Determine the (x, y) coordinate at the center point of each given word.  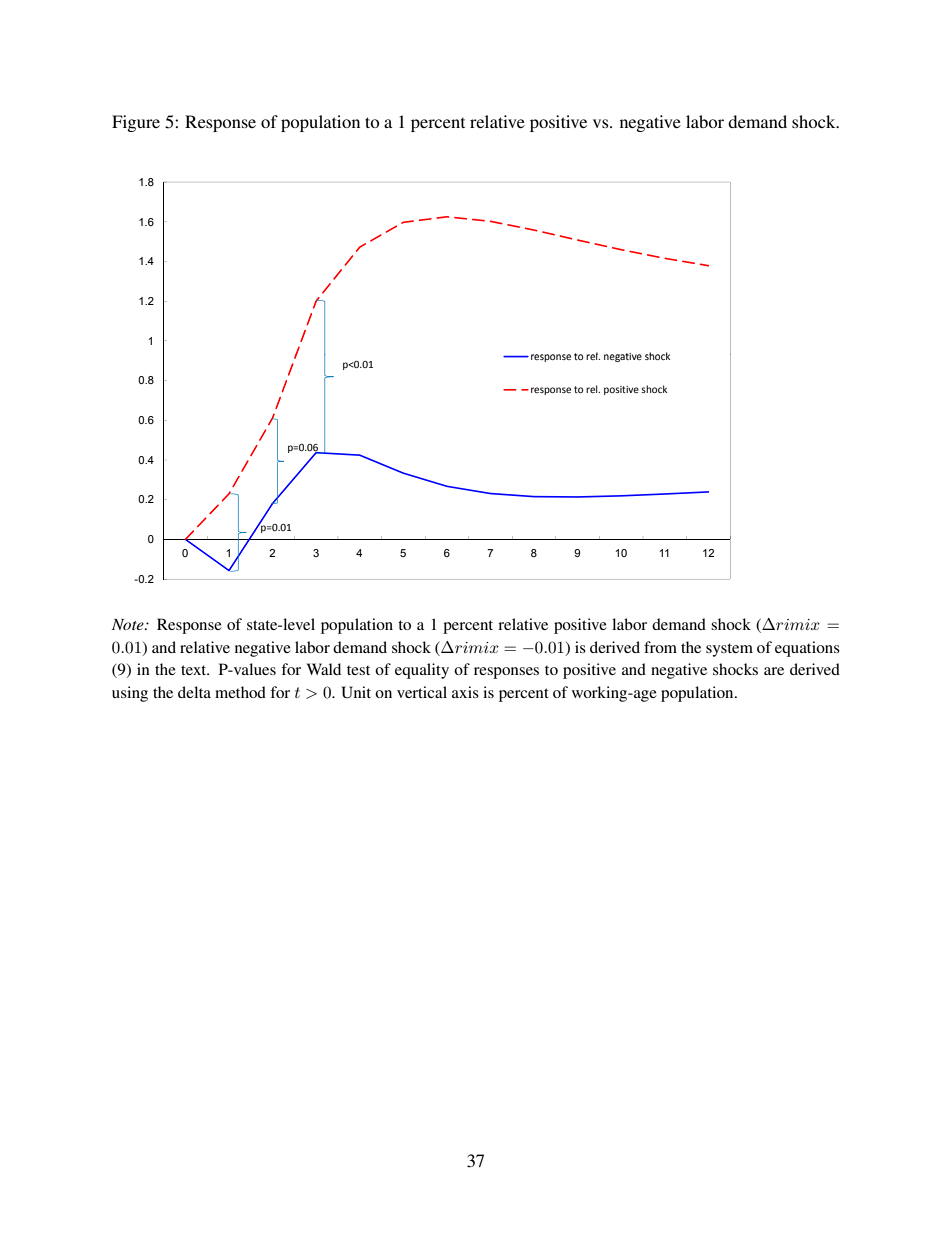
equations (807, 649)
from (660, 647)
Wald (324, 669)
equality (422, 671)
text (195, 670)
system (729, 650)
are (774, 671)
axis (465, 692)
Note (129, 624)
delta (194, 692)
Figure (136, 123)
